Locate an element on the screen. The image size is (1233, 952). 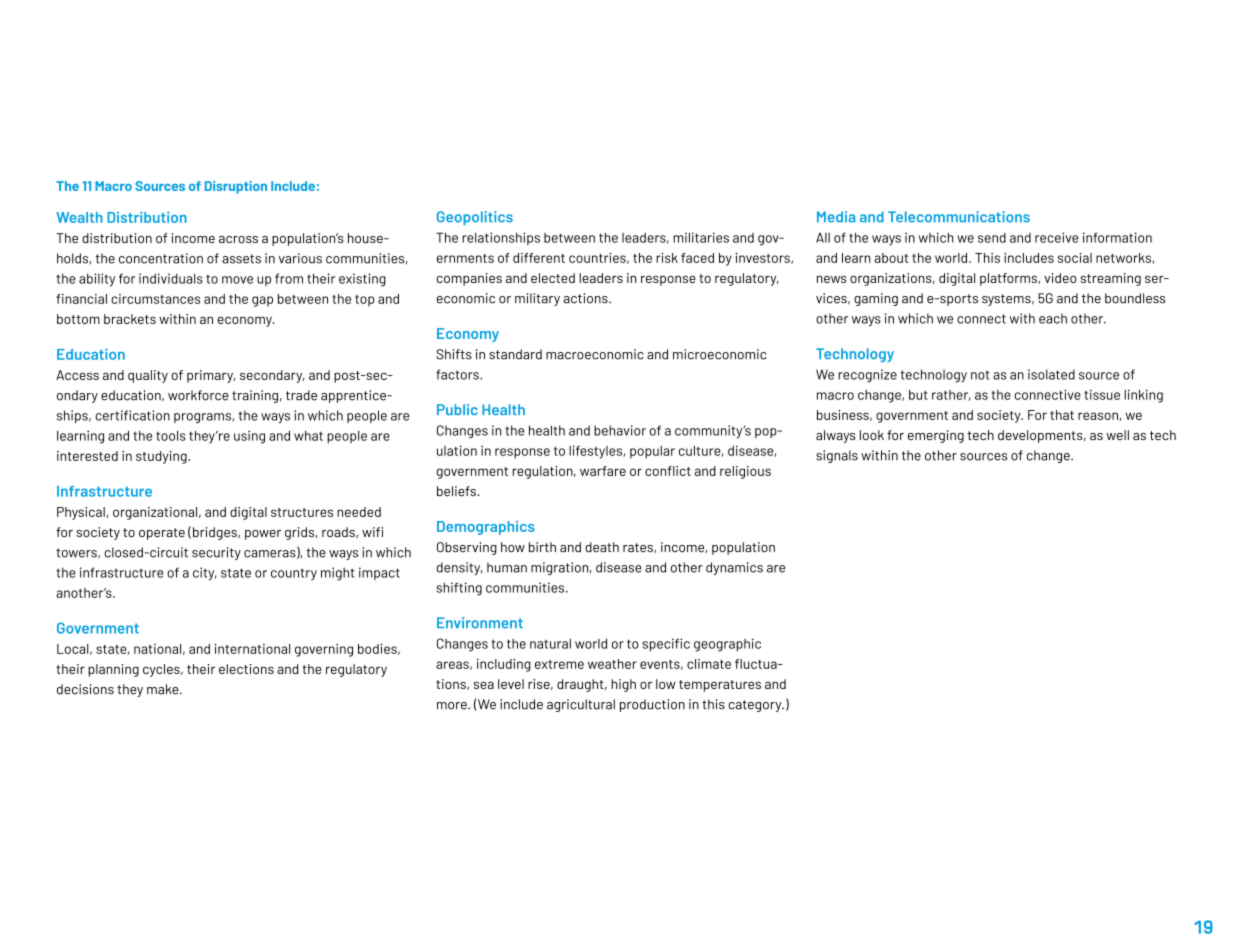
Geopolitics is located at coordinates (475, 218).
